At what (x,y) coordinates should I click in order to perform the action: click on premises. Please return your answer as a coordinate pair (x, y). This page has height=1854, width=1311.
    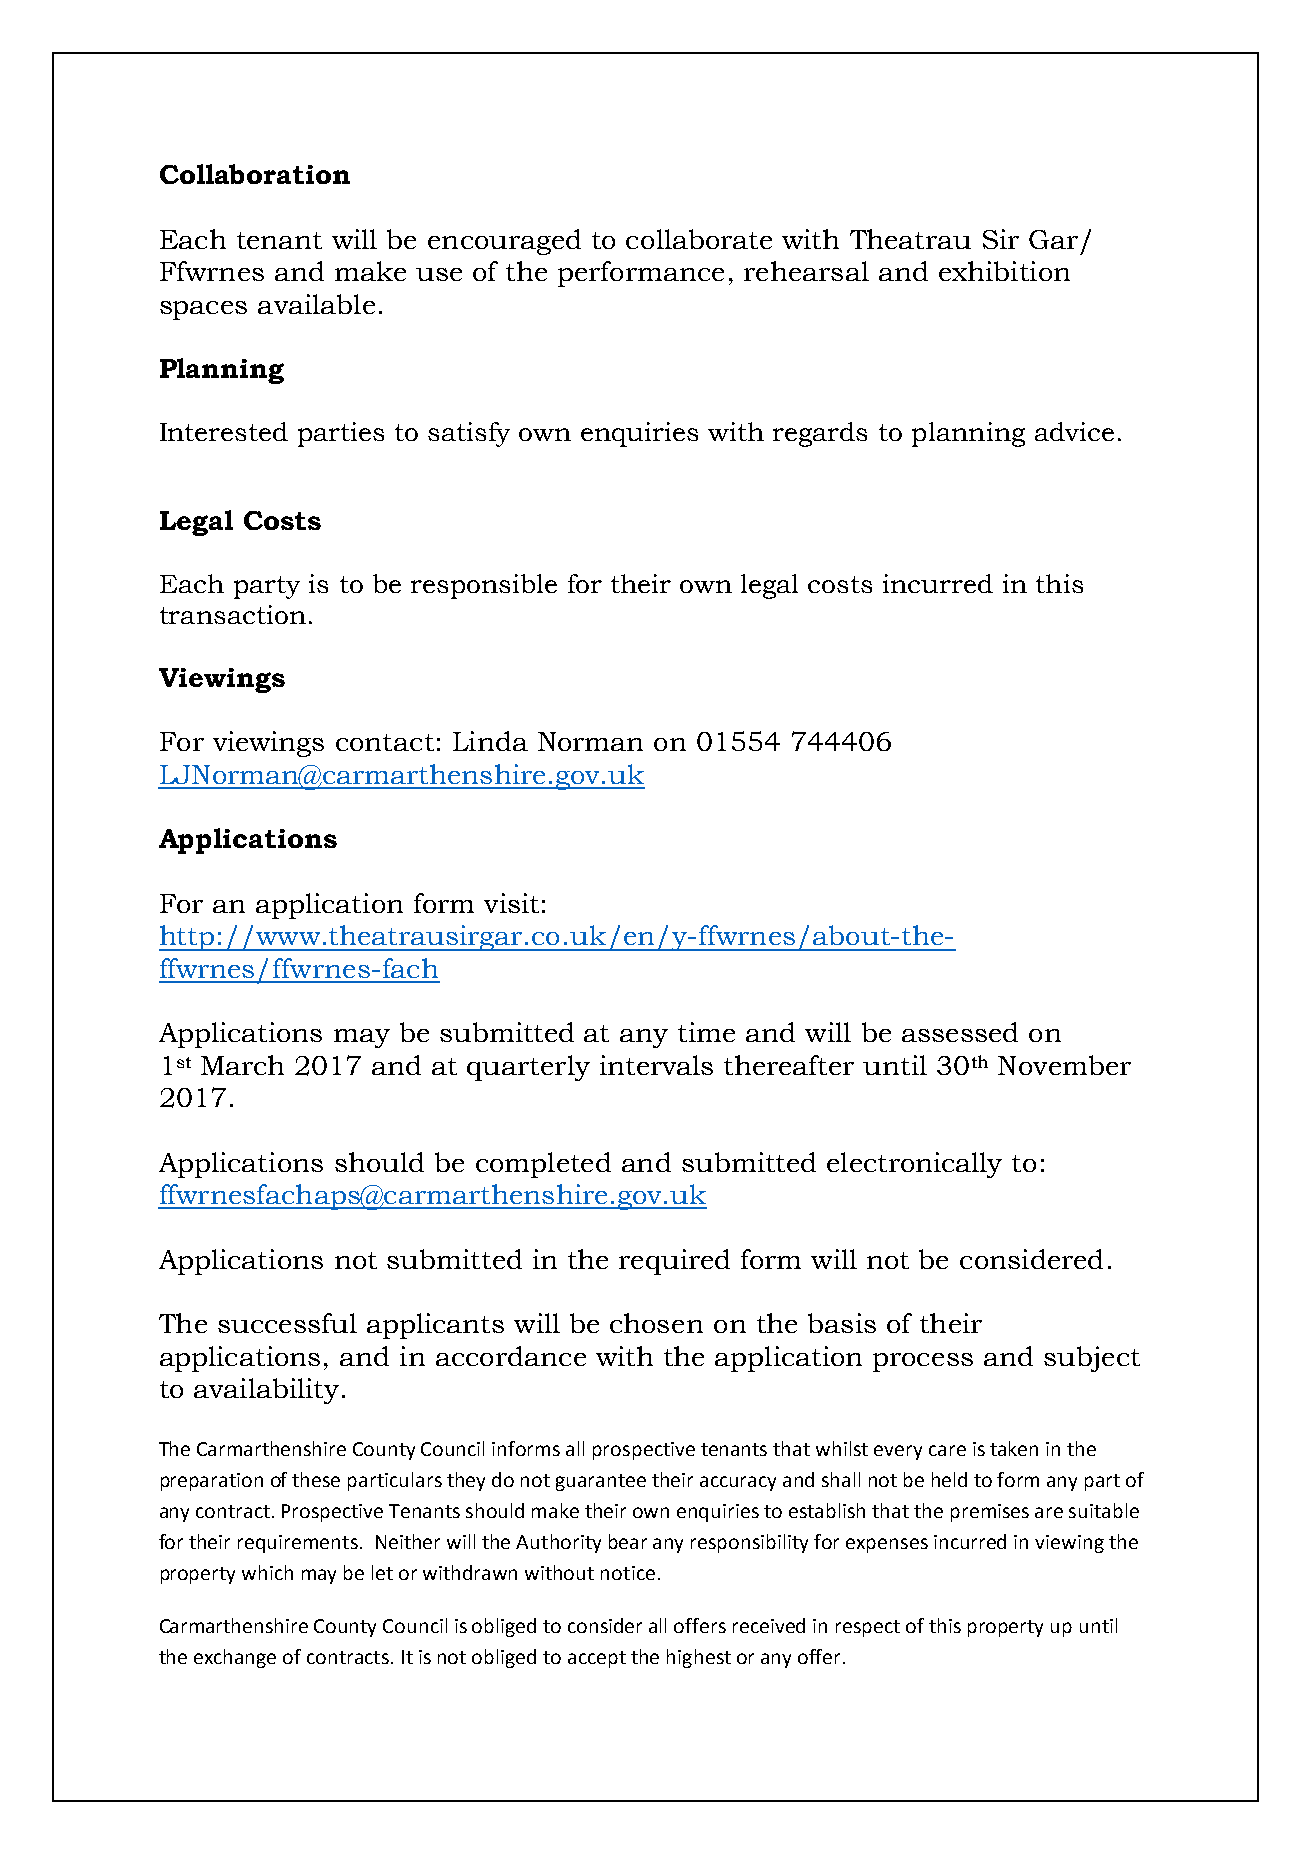
    Looking at the image, I should click on (990, 1513).
